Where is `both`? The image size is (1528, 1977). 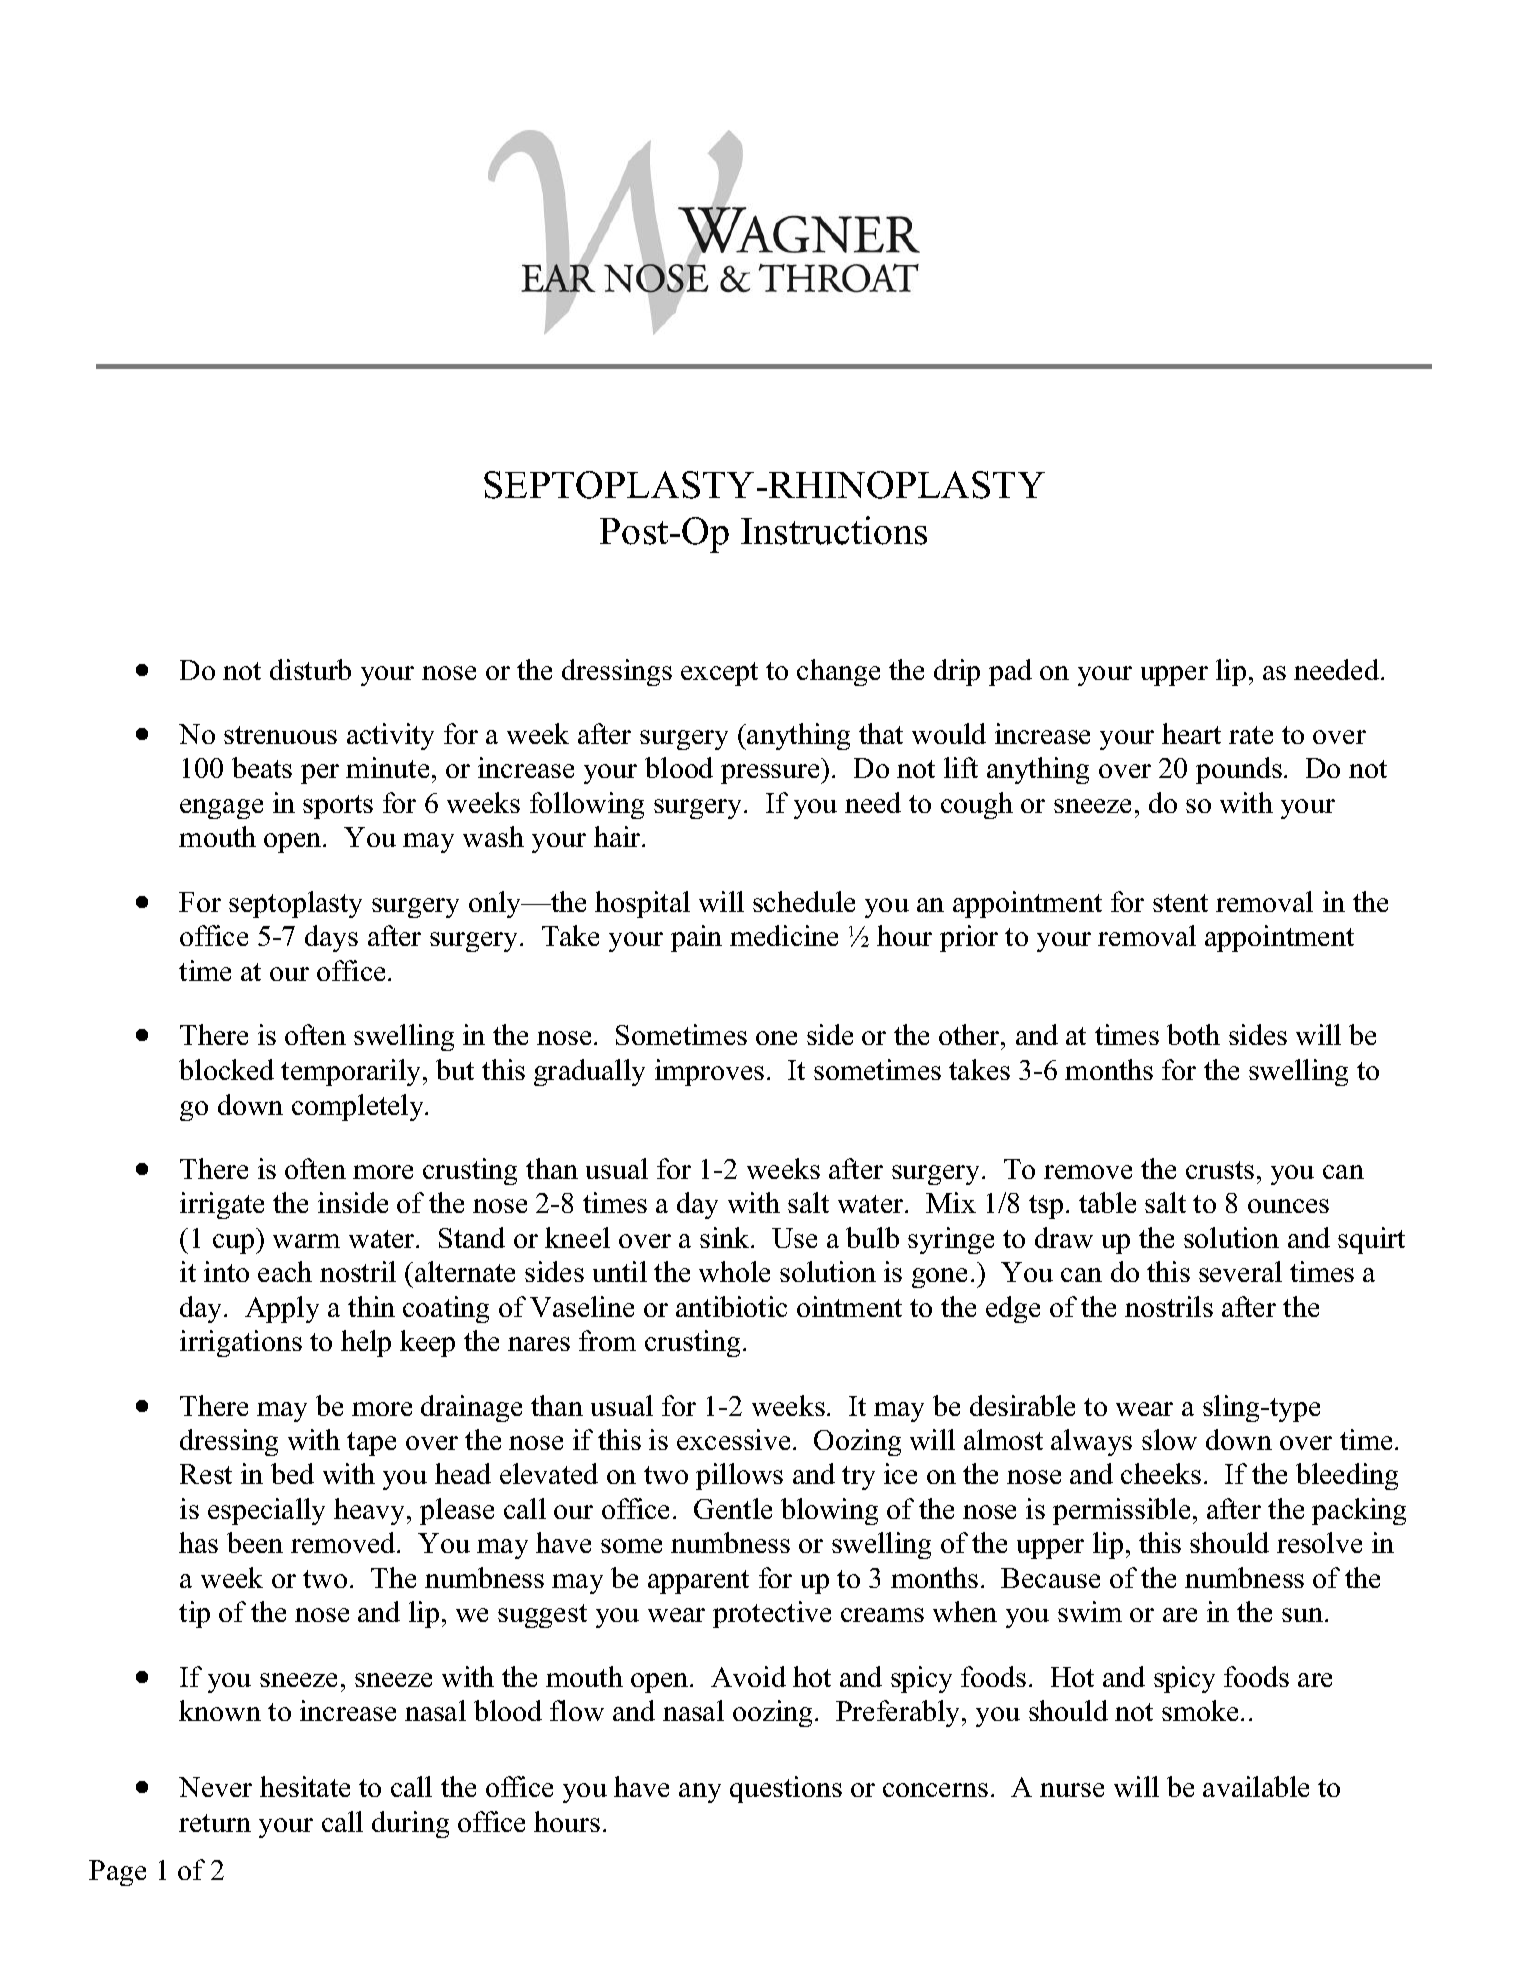 both is located at coordinates (1193, 1034).
